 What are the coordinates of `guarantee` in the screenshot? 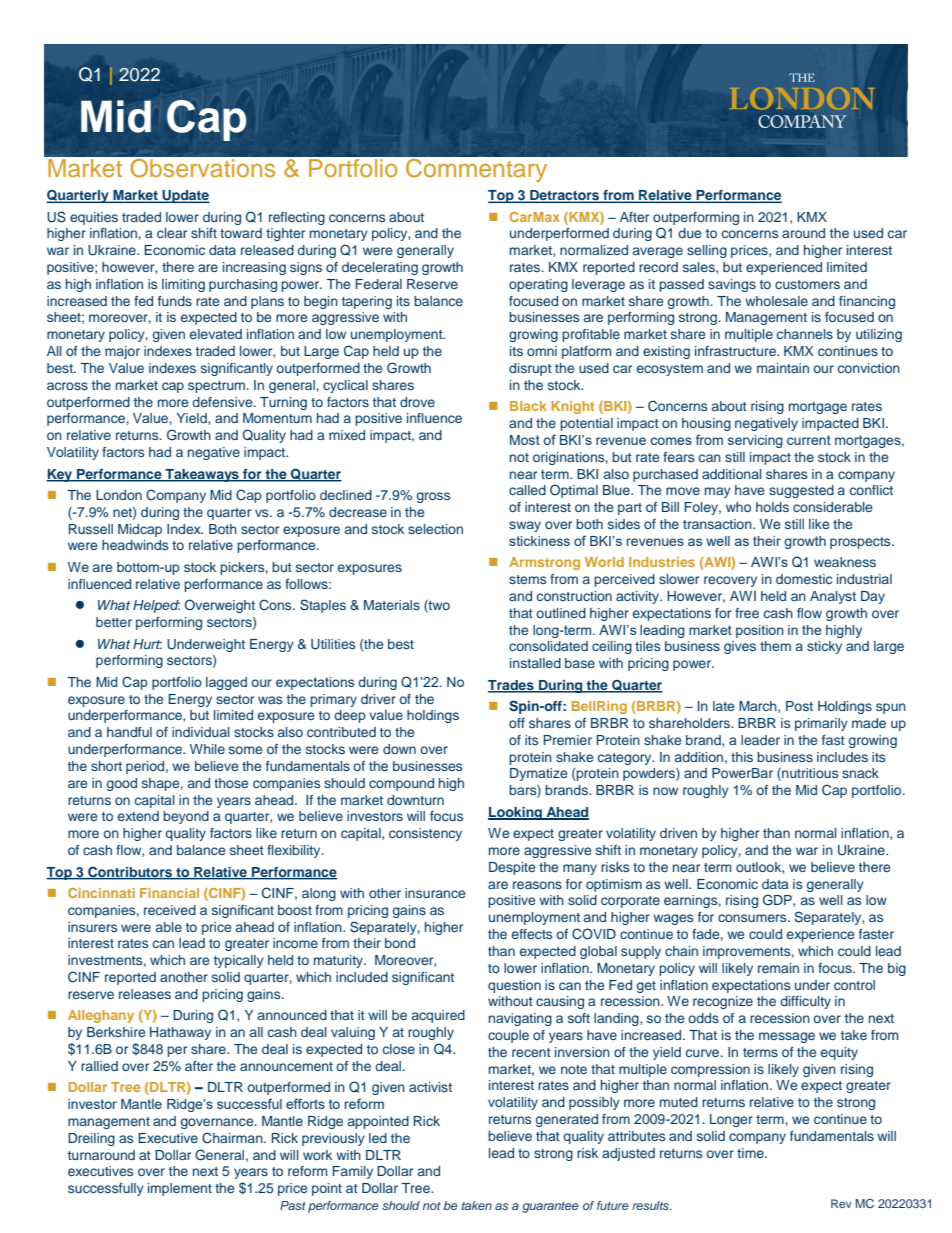 It's located at (550, 1207).
